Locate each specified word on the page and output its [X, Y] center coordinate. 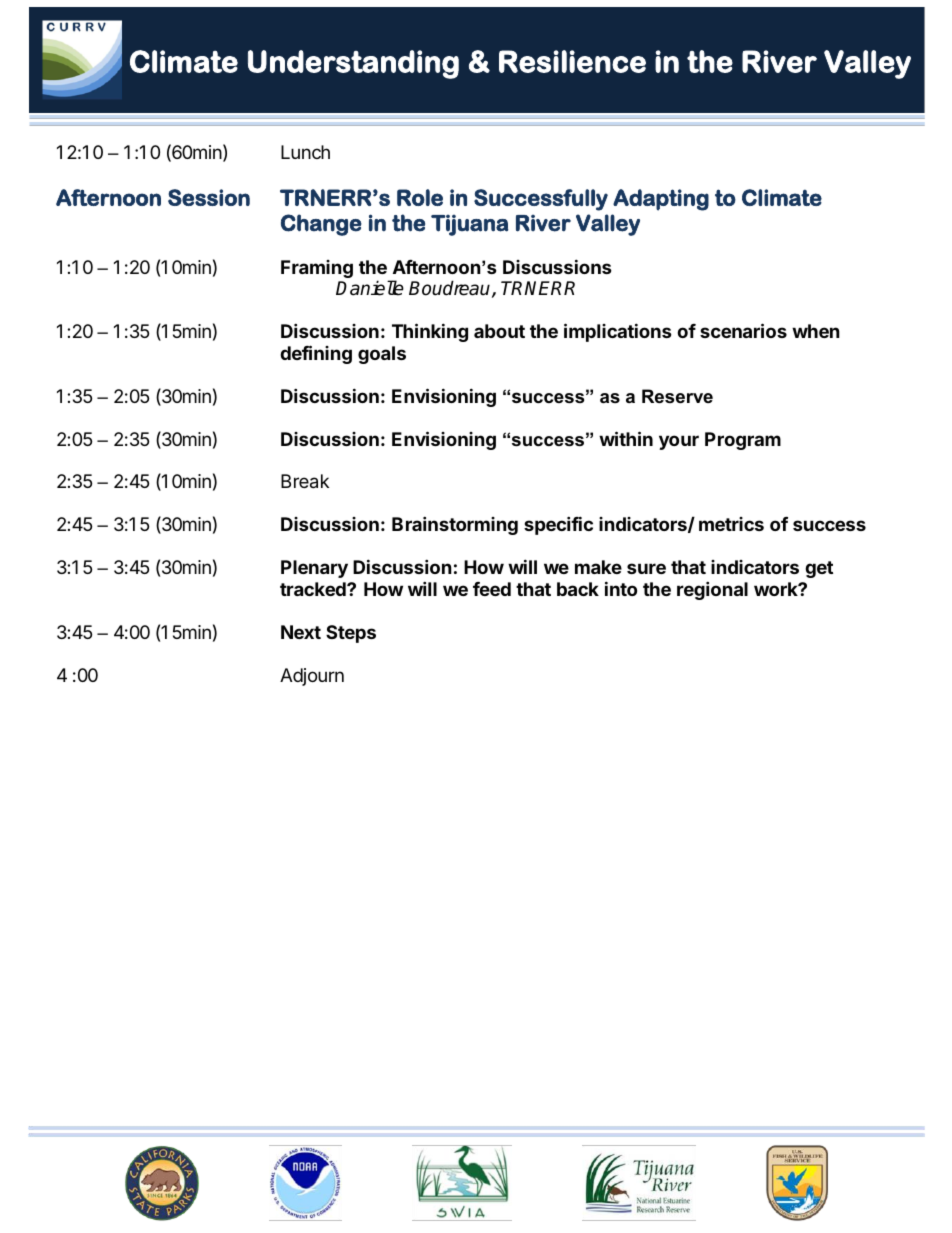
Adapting [661, 200]
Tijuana [469, 225]
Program [743, 441]
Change [321, 225]
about [499, 331]
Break [305, 481]
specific [558, 525]
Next [301, 632]
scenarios [743, 330]
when [816, 331]
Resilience [572, 61]
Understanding [353, 64]
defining [316, 354]
